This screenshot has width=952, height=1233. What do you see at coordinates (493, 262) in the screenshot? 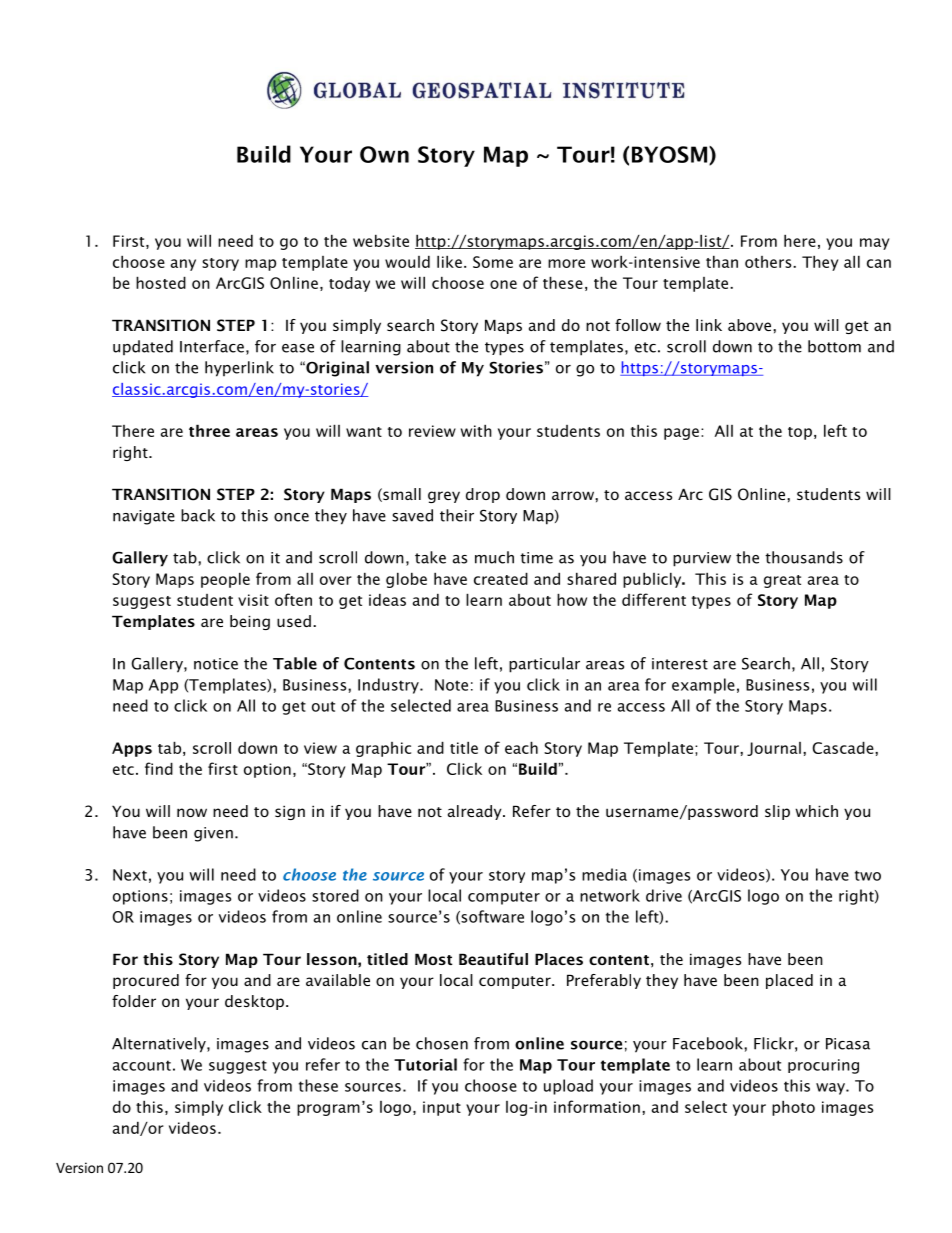
I see `Some` at bounding box center [493, 262].
